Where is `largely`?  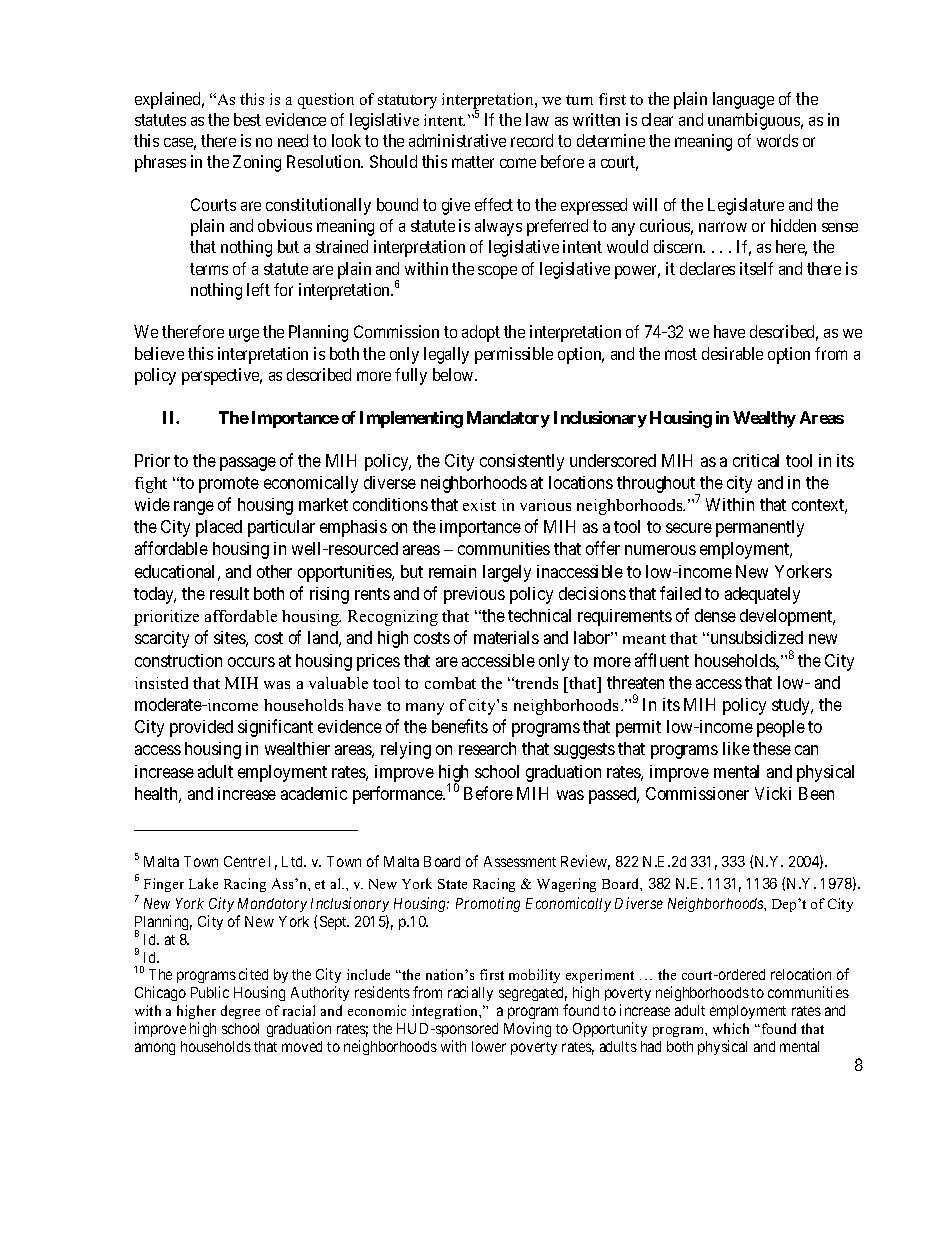 largely is located at coordinates (507, 573).
